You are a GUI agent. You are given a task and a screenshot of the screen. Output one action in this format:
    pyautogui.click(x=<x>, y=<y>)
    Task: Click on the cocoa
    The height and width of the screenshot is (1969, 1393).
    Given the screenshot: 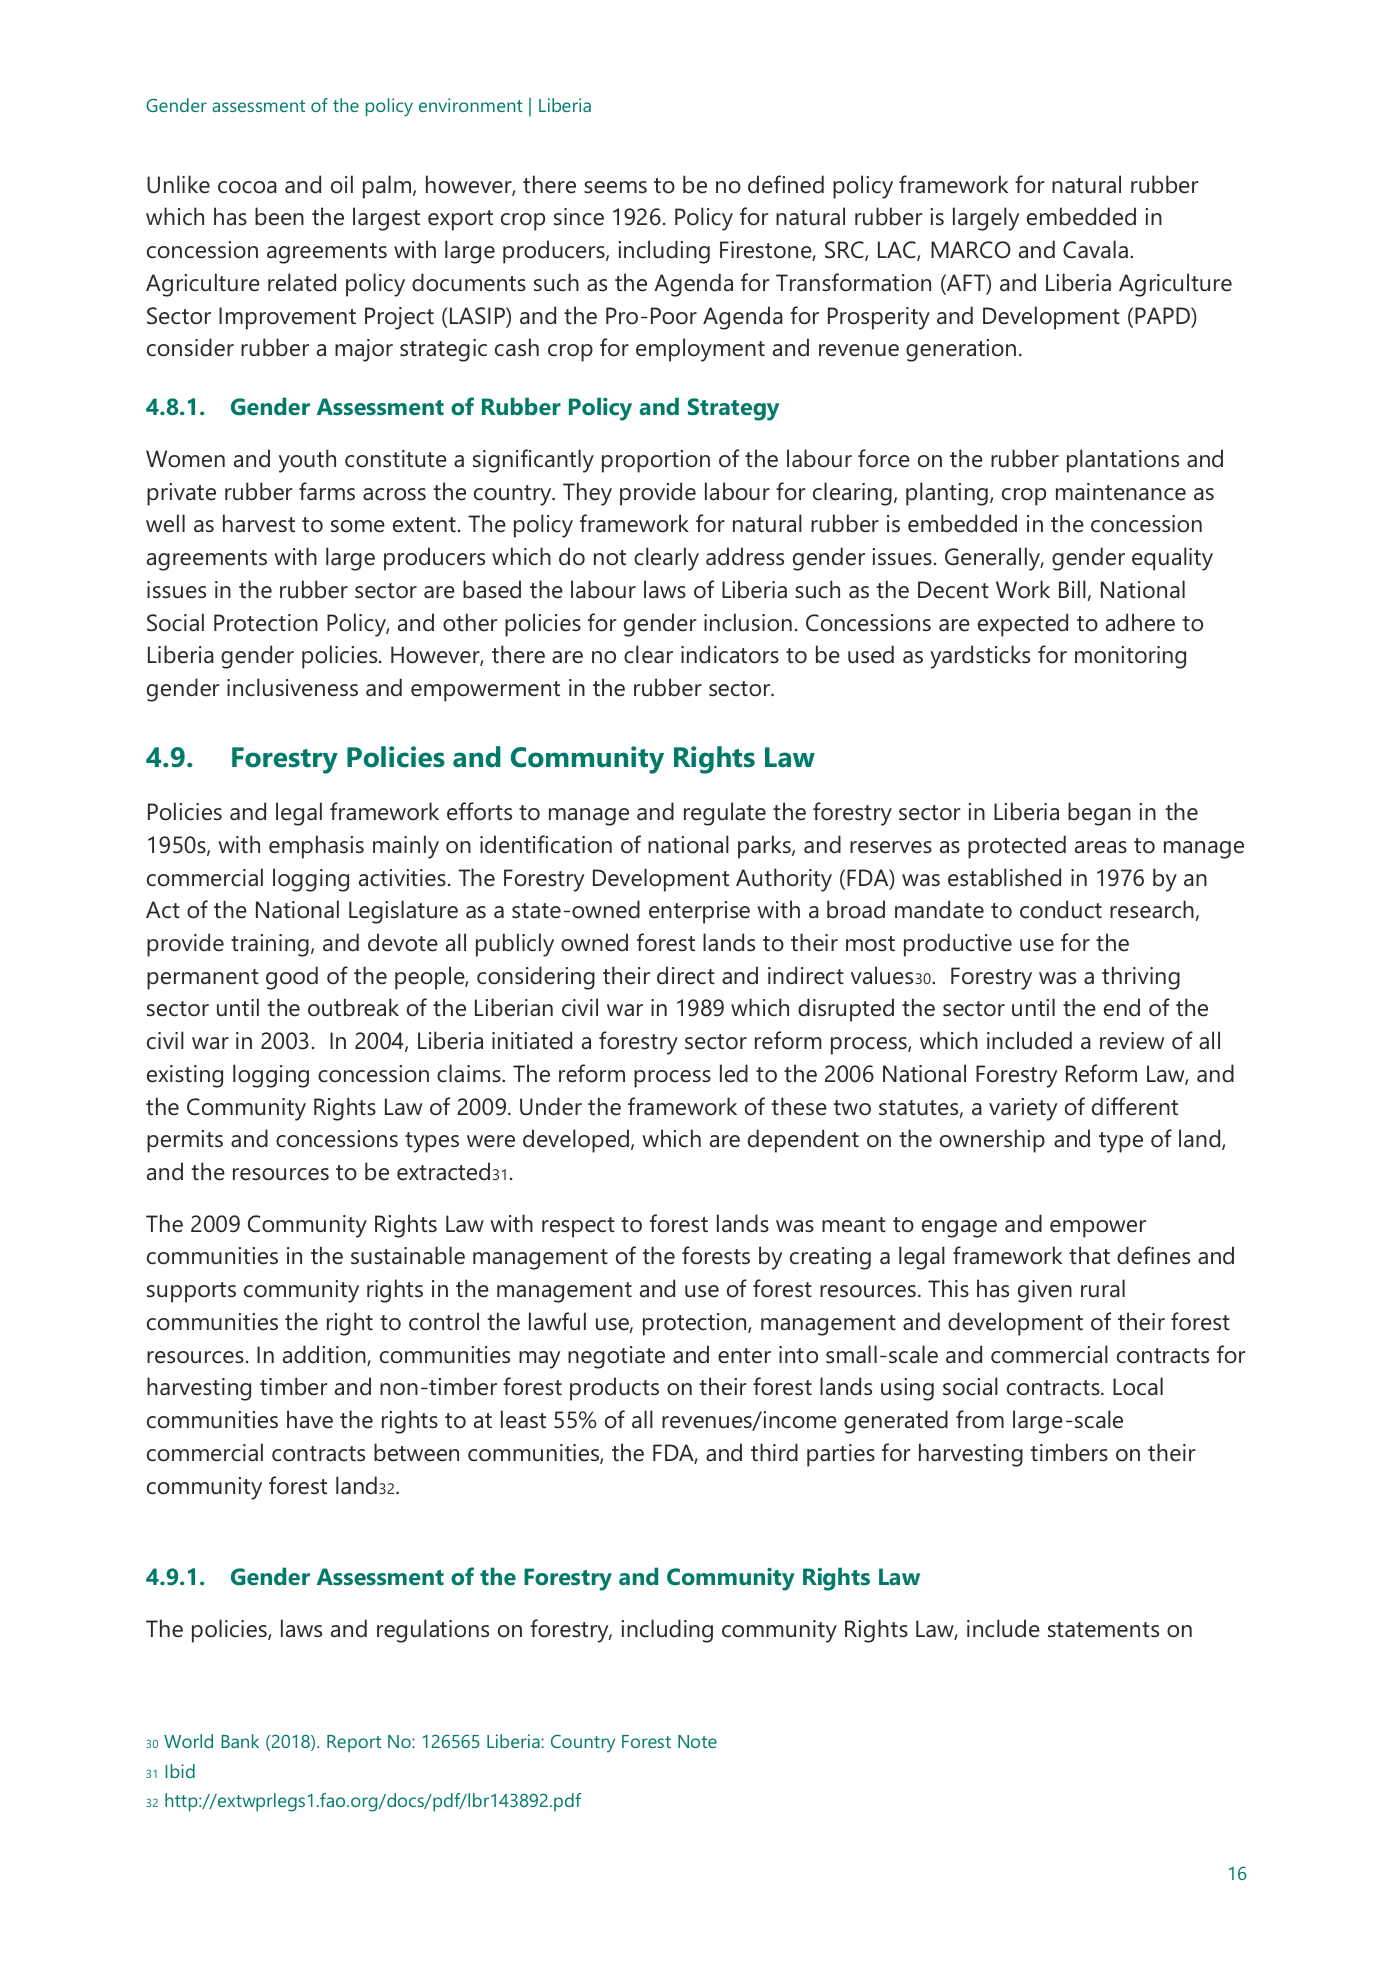 What is the action you would take?
    pyautogui.click(x=247, y=187)
